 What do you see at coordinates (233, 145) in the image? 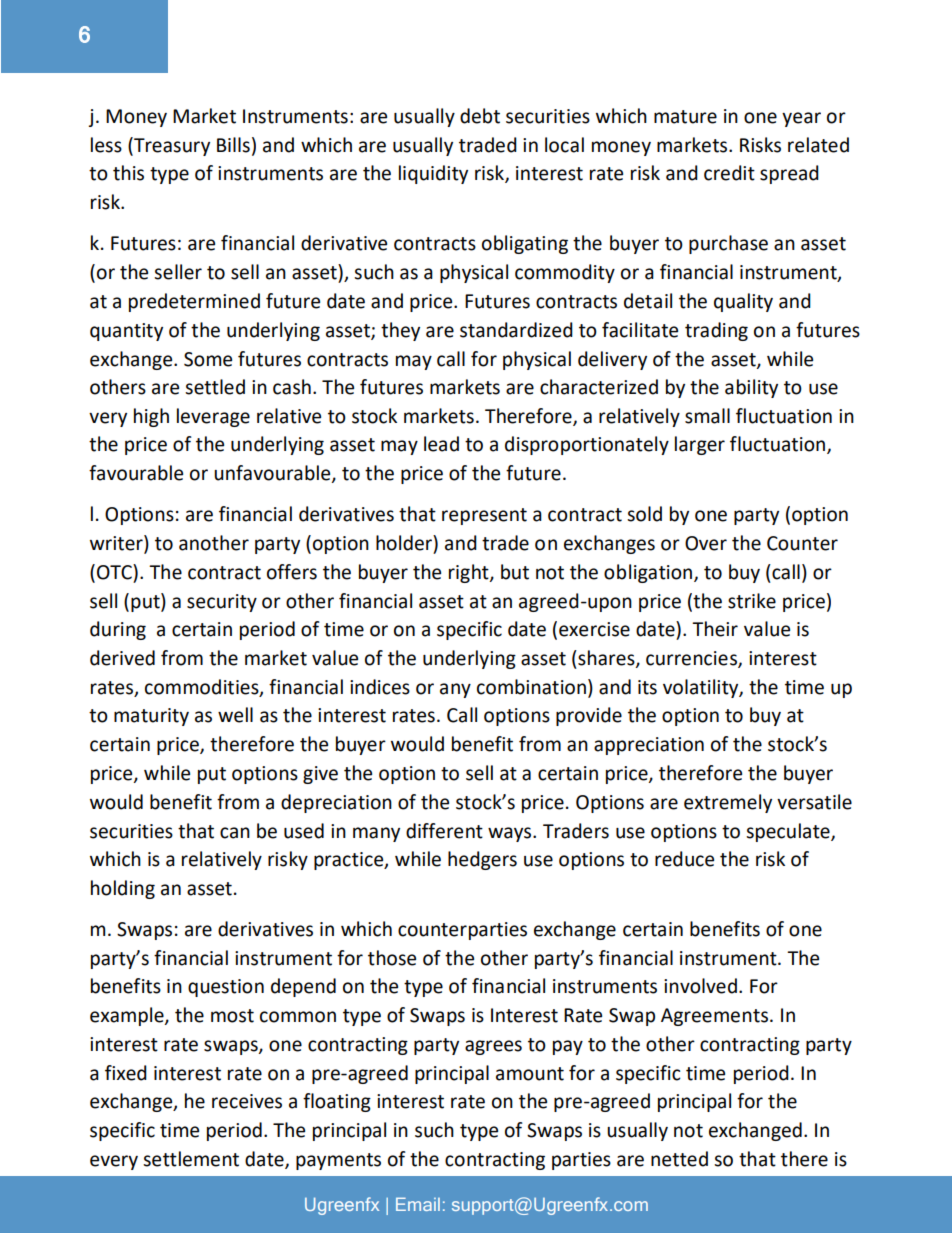
I see `Bills` at bounding box center [233, 145].
